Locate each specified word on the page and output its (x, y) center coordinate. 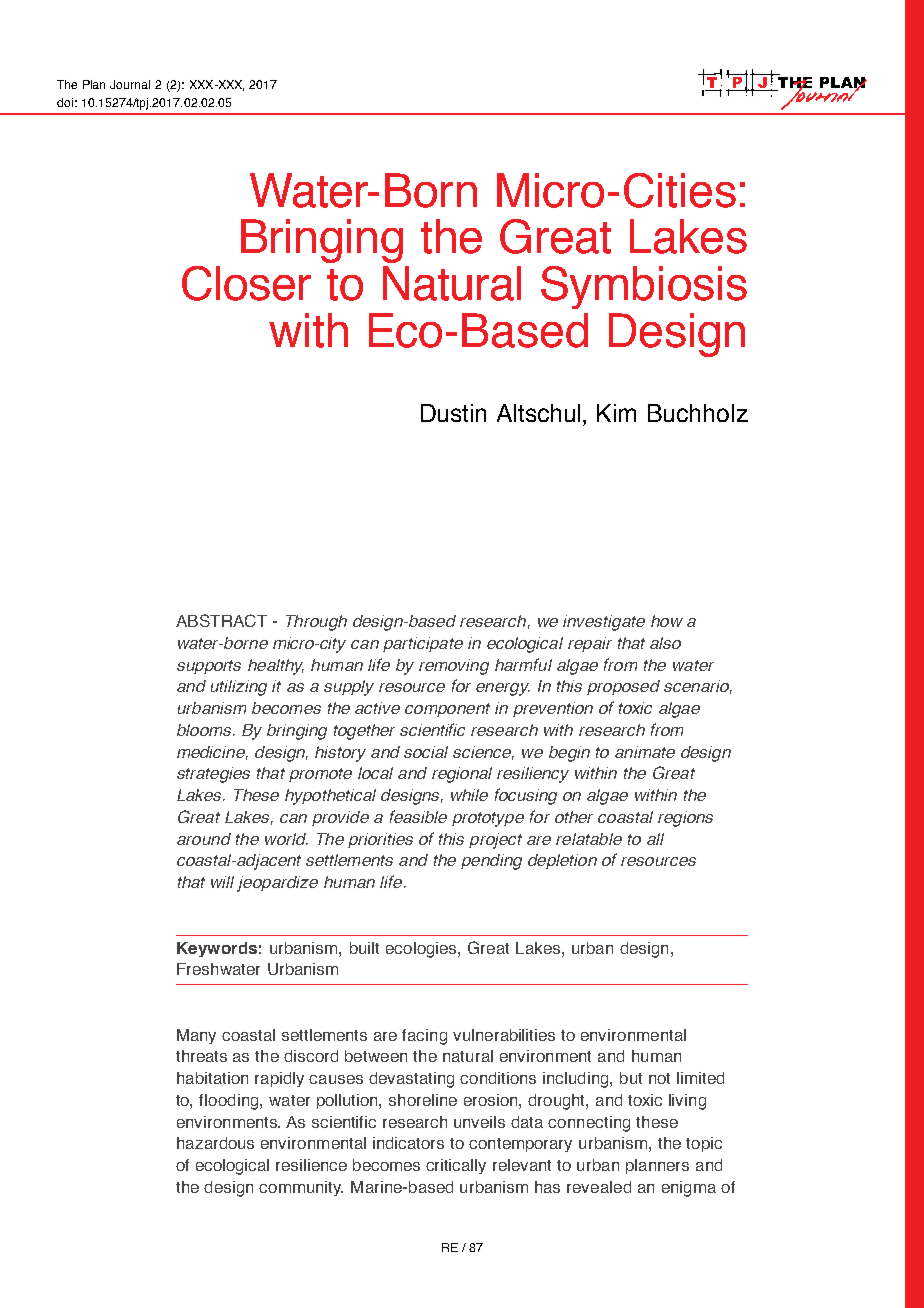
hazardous (215, 1143)
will (222, 882)
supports (209, 667)
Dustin (453, 413)
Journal (130, 84)
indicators (408, 1143)
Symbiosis (644, 287)
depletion (562, 861)
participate (423, 644)
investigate (604, 623)
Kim (616, 413)
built (364, 948)
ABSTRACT (221, 620)
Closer (246, 283)
